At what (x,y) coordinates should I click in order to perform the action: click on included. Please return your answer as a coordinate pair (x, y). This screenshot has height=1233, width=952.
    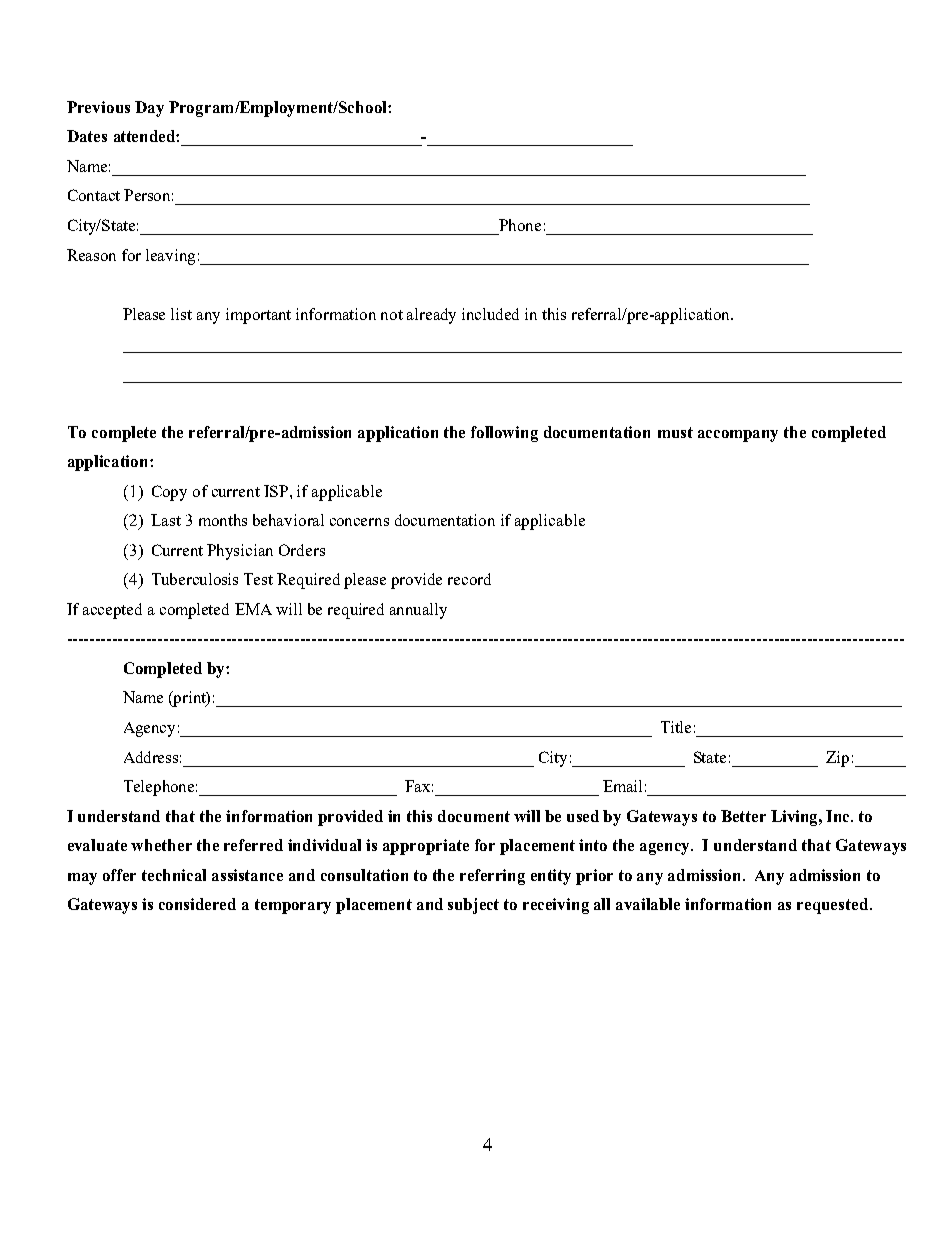
    Looking at the image, I should click on (490, 314).
